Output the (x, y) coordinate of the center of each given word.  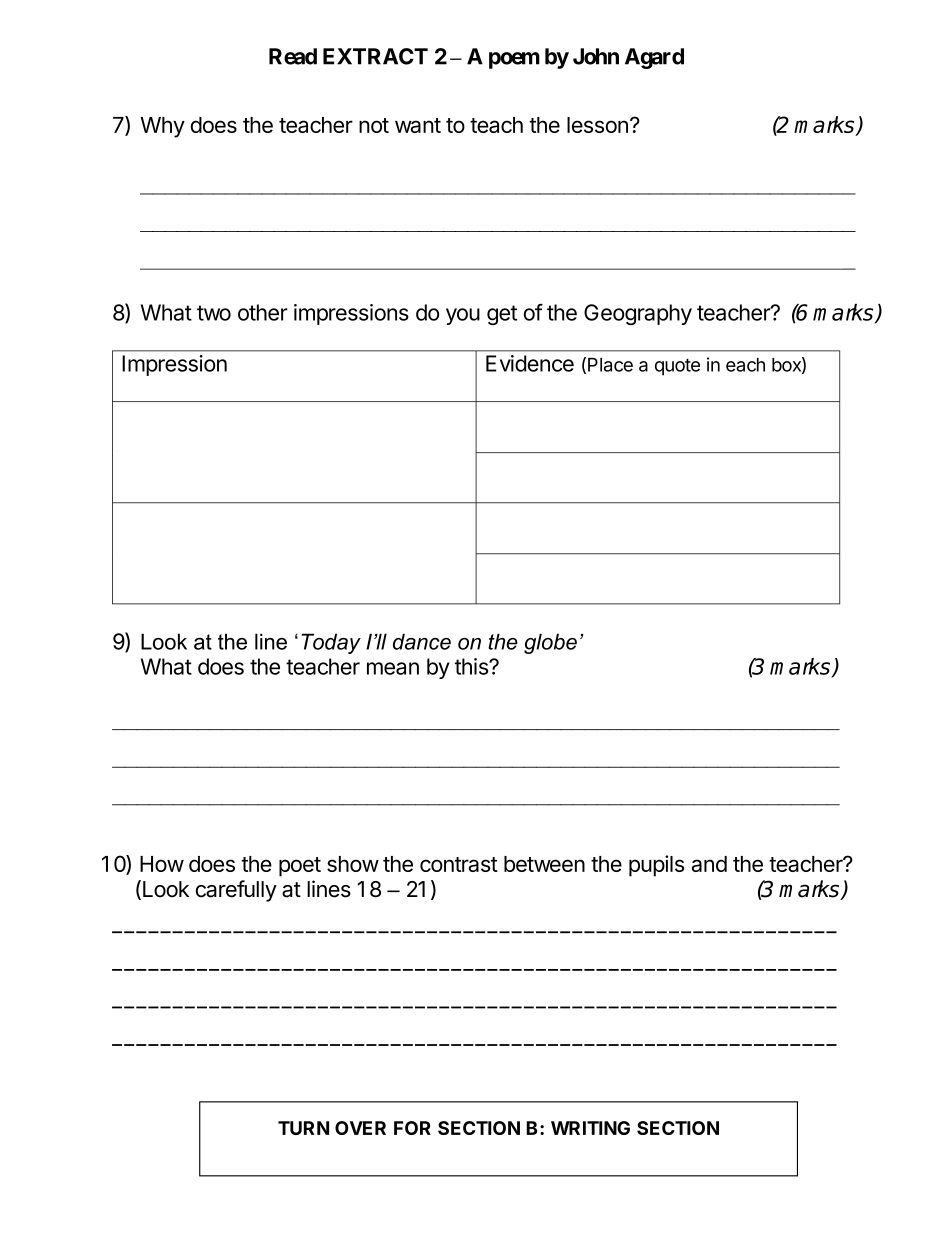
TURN (303, 1128)
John (596, 56)
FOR (412, 1128)
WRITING (590, 1128)
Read (293, 56)
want (418, 125)
